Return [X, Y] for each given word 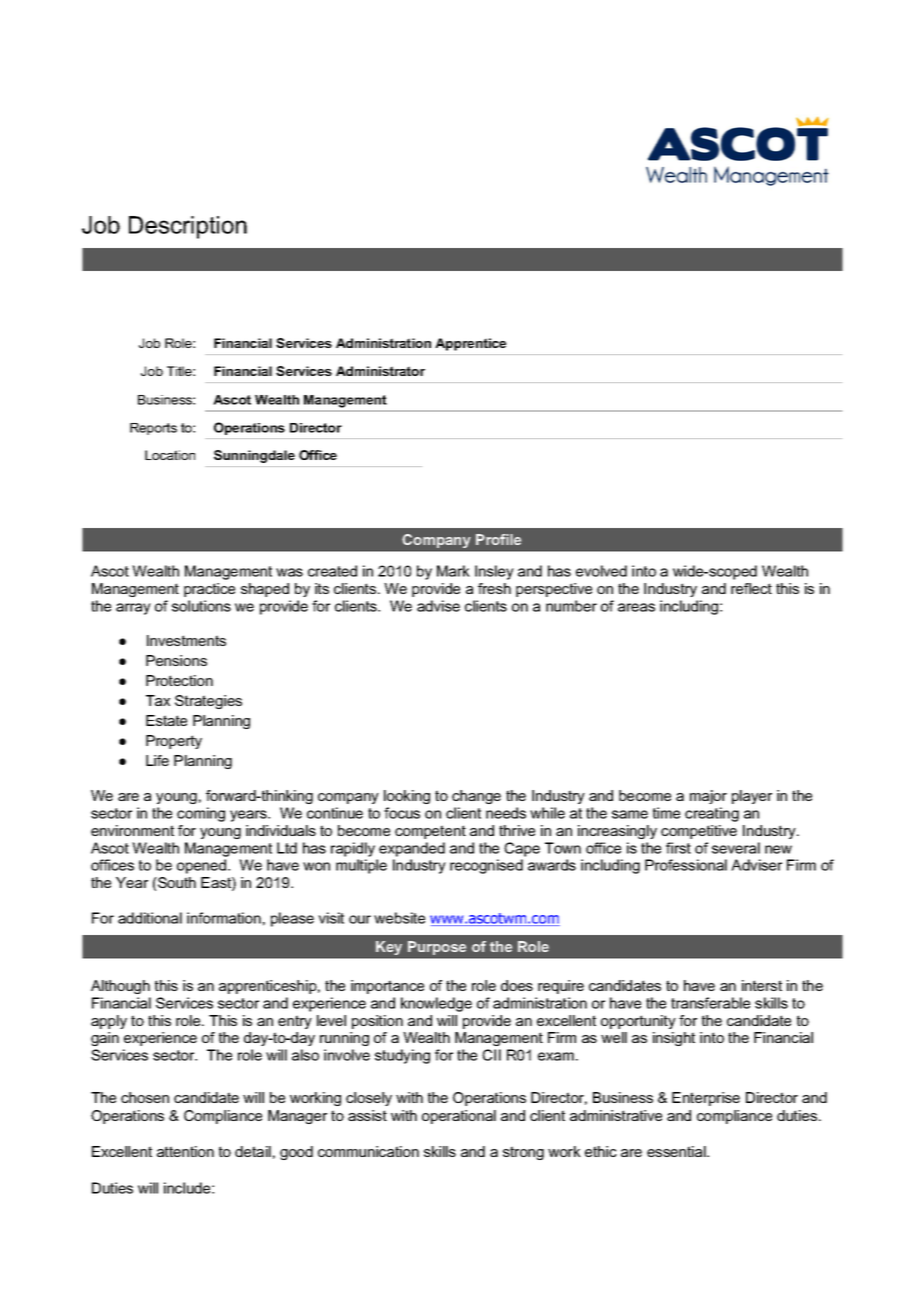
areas [636, 607]
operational [459, 1117]
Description [188, 227]
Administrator [380, 371]
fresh [494, 588]
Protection [179, 680]
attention [185, 1151]
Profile [498, 539]
